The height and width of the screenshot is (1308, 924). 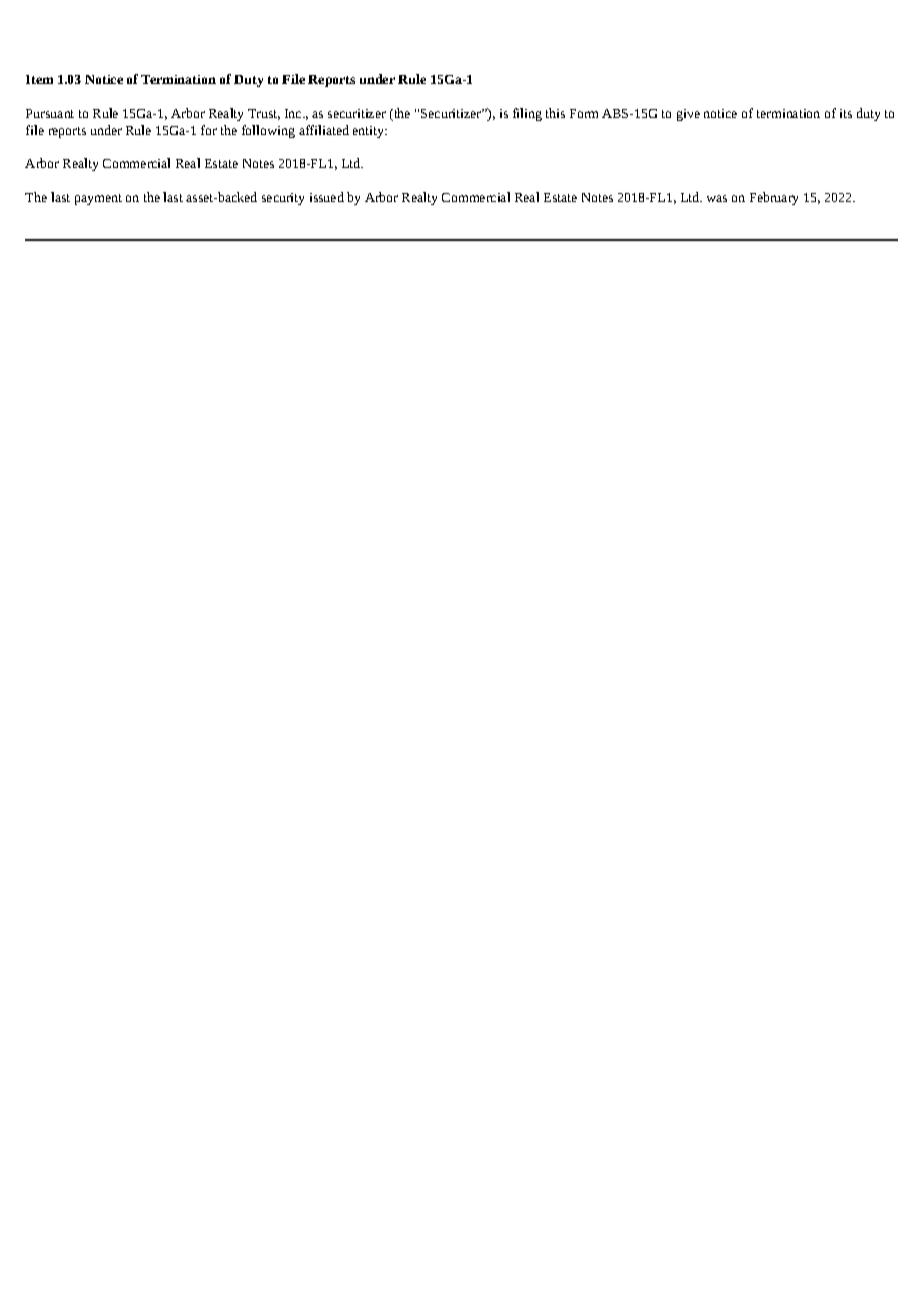 I want to click on give, so click(x=688, y=115).
